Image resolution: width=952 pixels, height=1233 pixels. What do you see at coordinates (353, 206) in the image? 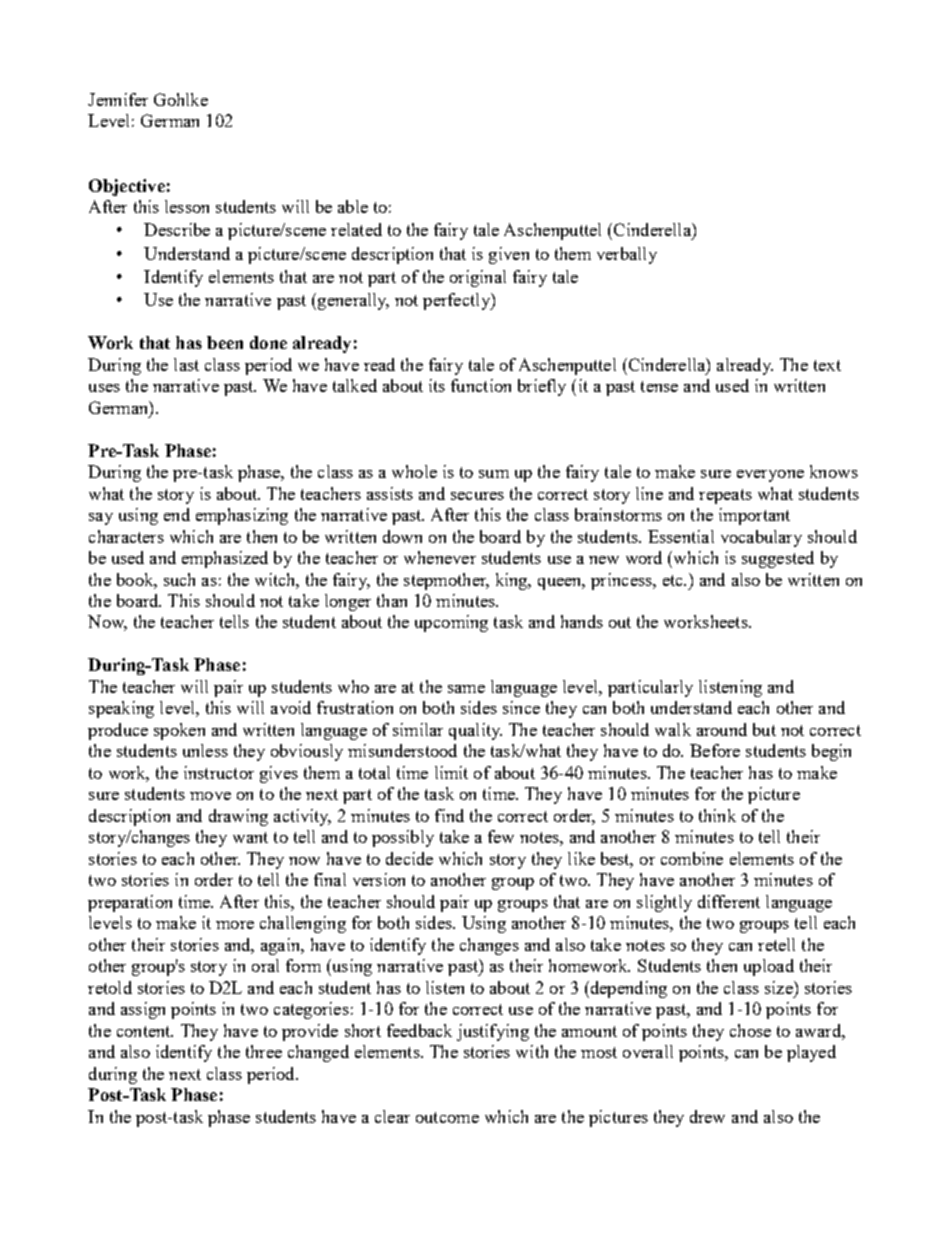
I see `able` at bounding box center [353, 206].
